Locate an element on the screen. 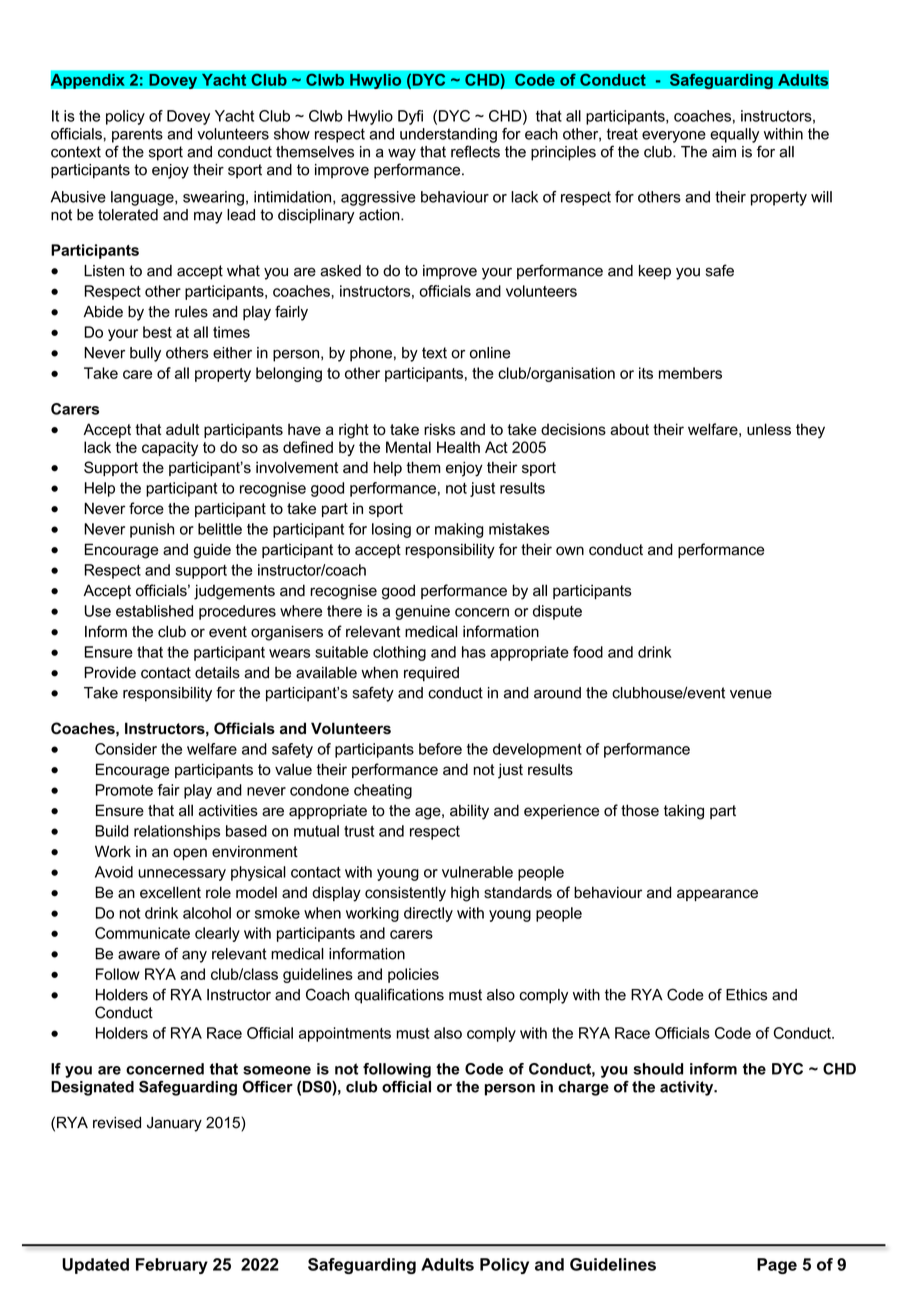 The image size is (924, 1308). required is located at coordinates (431, 674).
